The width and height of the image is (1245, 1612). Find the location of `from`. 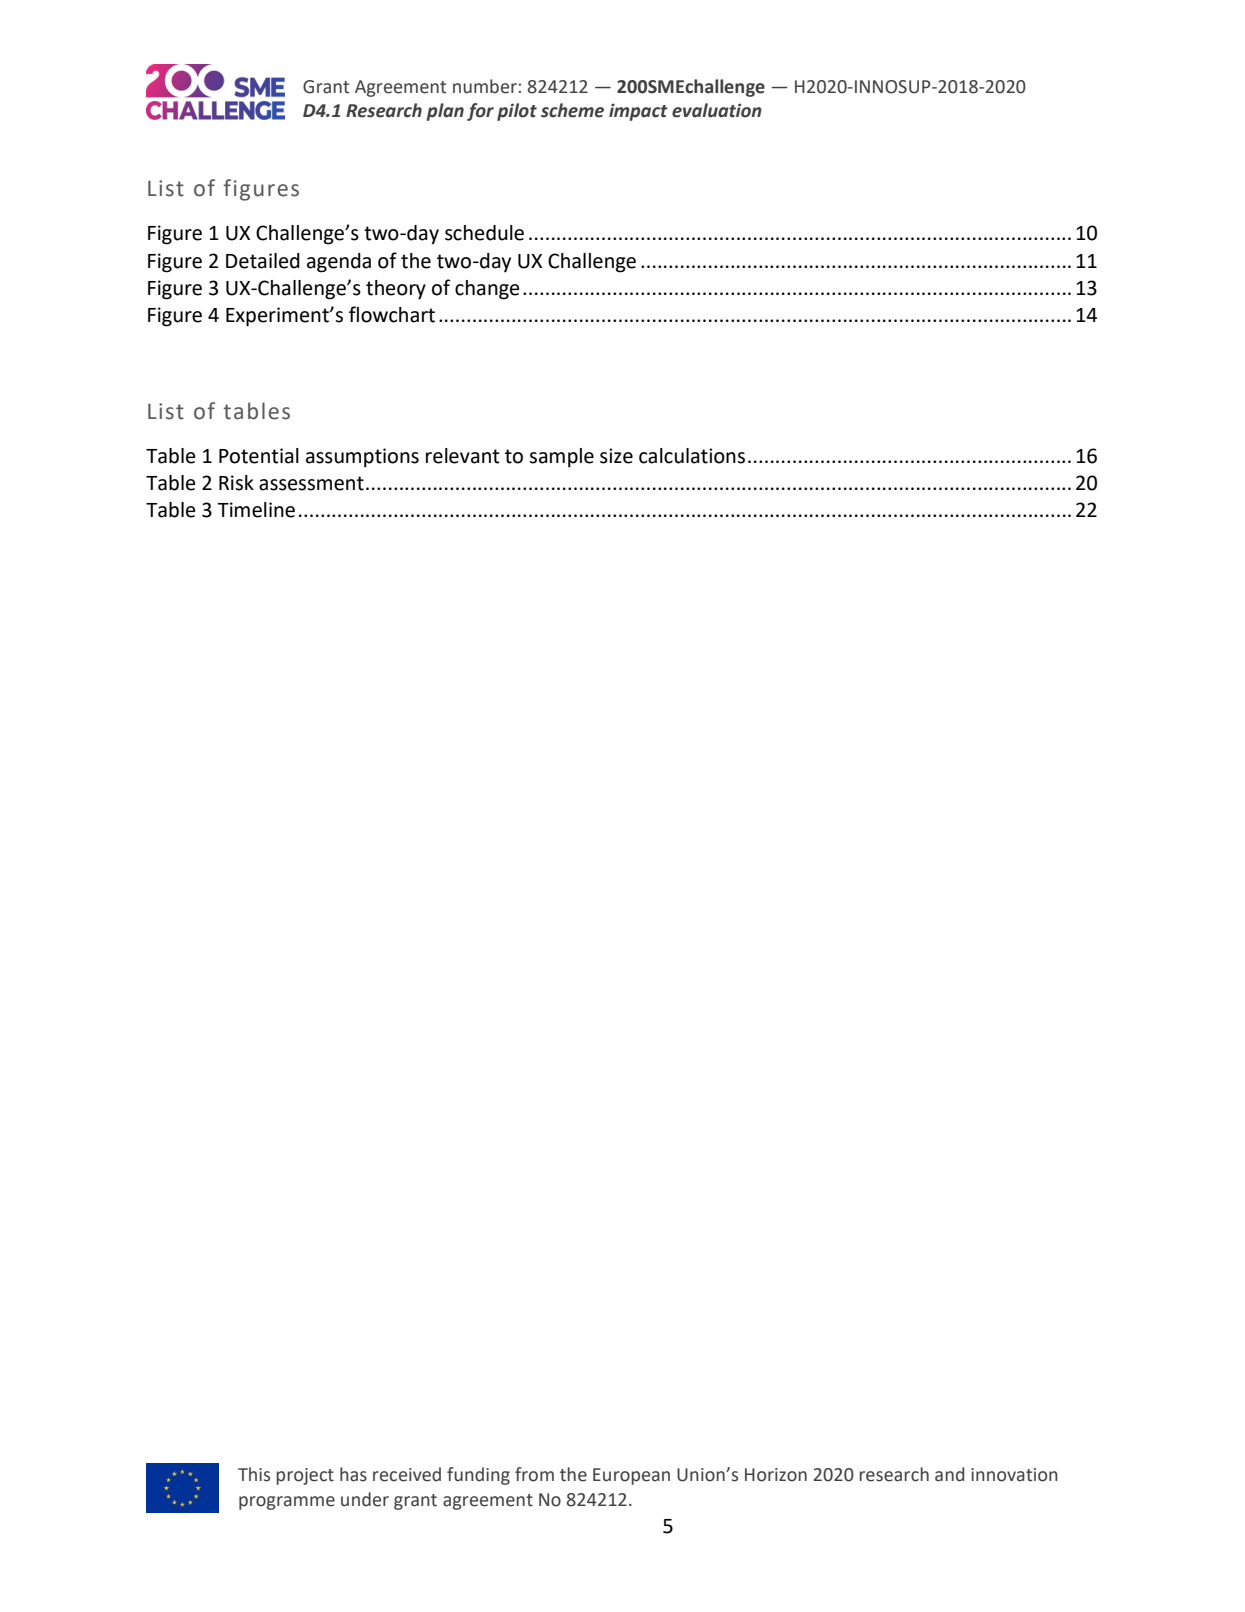

from is located at coordinates (534, 1474).
